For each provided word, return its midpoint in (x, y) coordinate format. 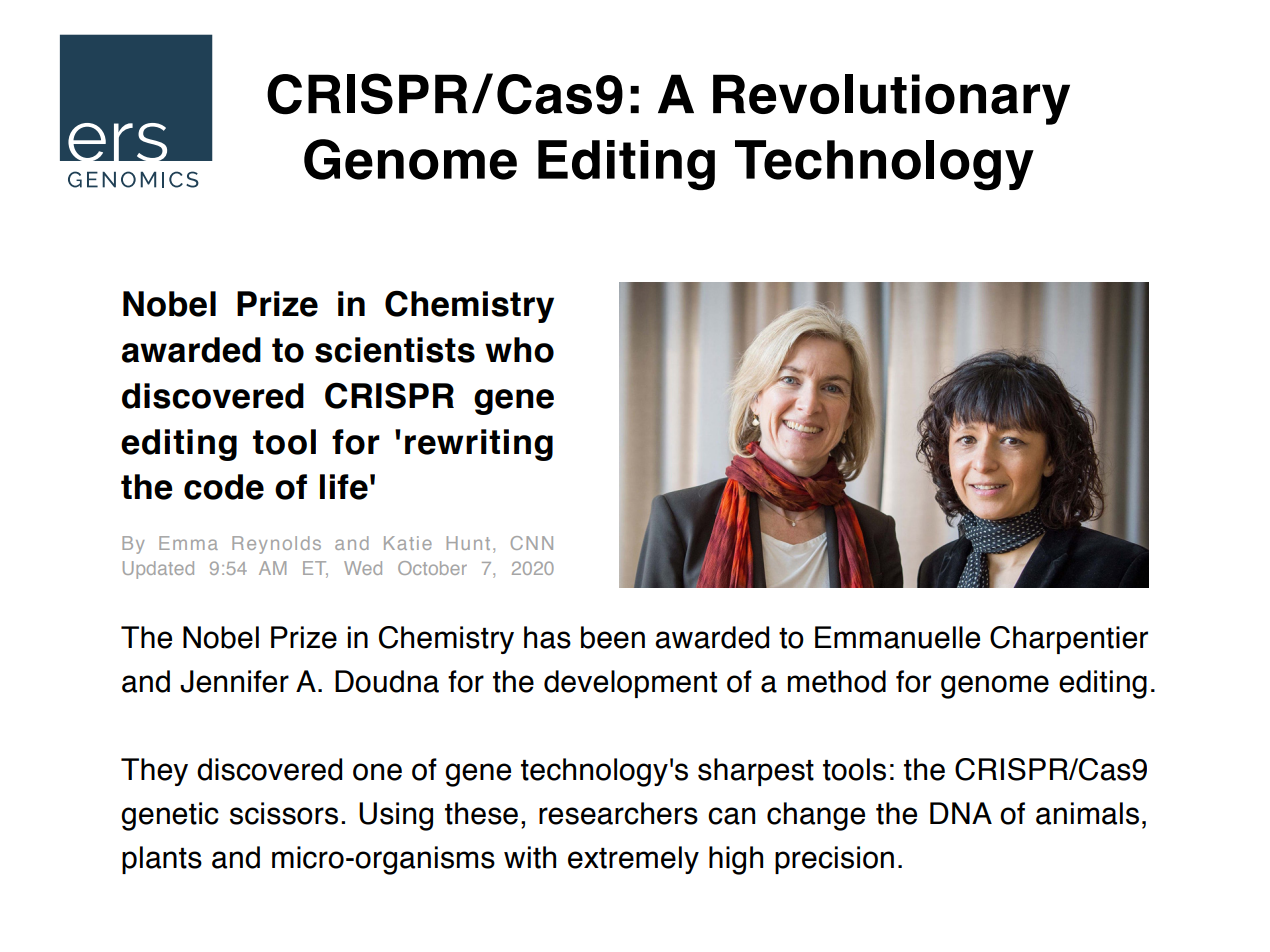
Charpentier (1069, 640)
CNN (532, 543)
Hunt (468, 543)
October (432, 568)
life (344, 487)
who (519, 350)
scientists (395, 350)
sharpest (756, 772)
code (224, 487)
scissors (284, 813)
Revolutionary (891, 99)
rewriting (479, 445)
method (837, 681)
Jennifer (234, 681)
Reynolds (276, 545)
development (630, 684)
